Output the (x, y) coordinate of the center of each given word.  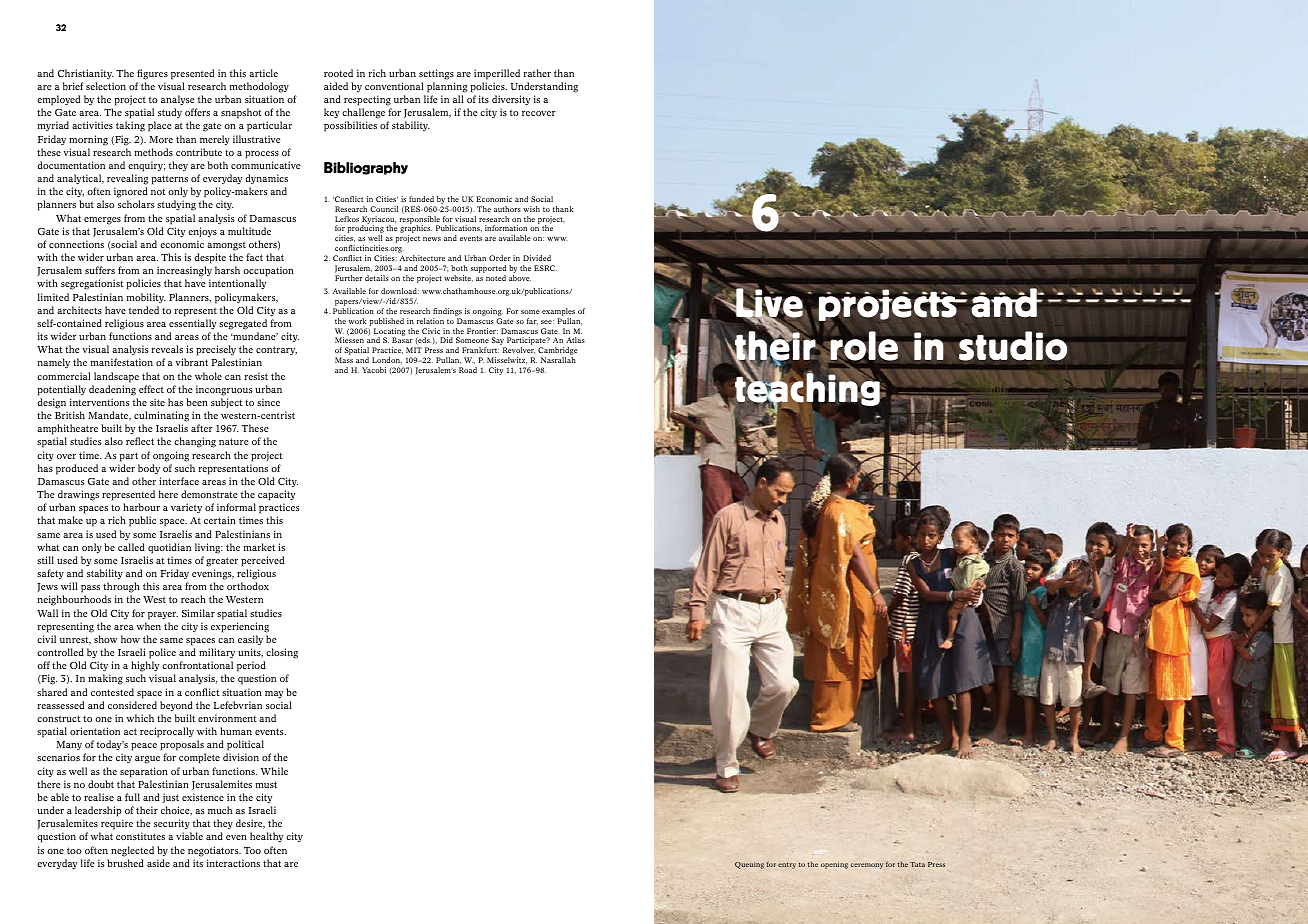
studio (1013, 346)
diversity (511, 100)
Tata (917, 864)
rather (537, 73)
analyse (178, 100)
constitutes (140, 836)
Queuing (749, 865)
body (149, 469)
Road (468, 370)
